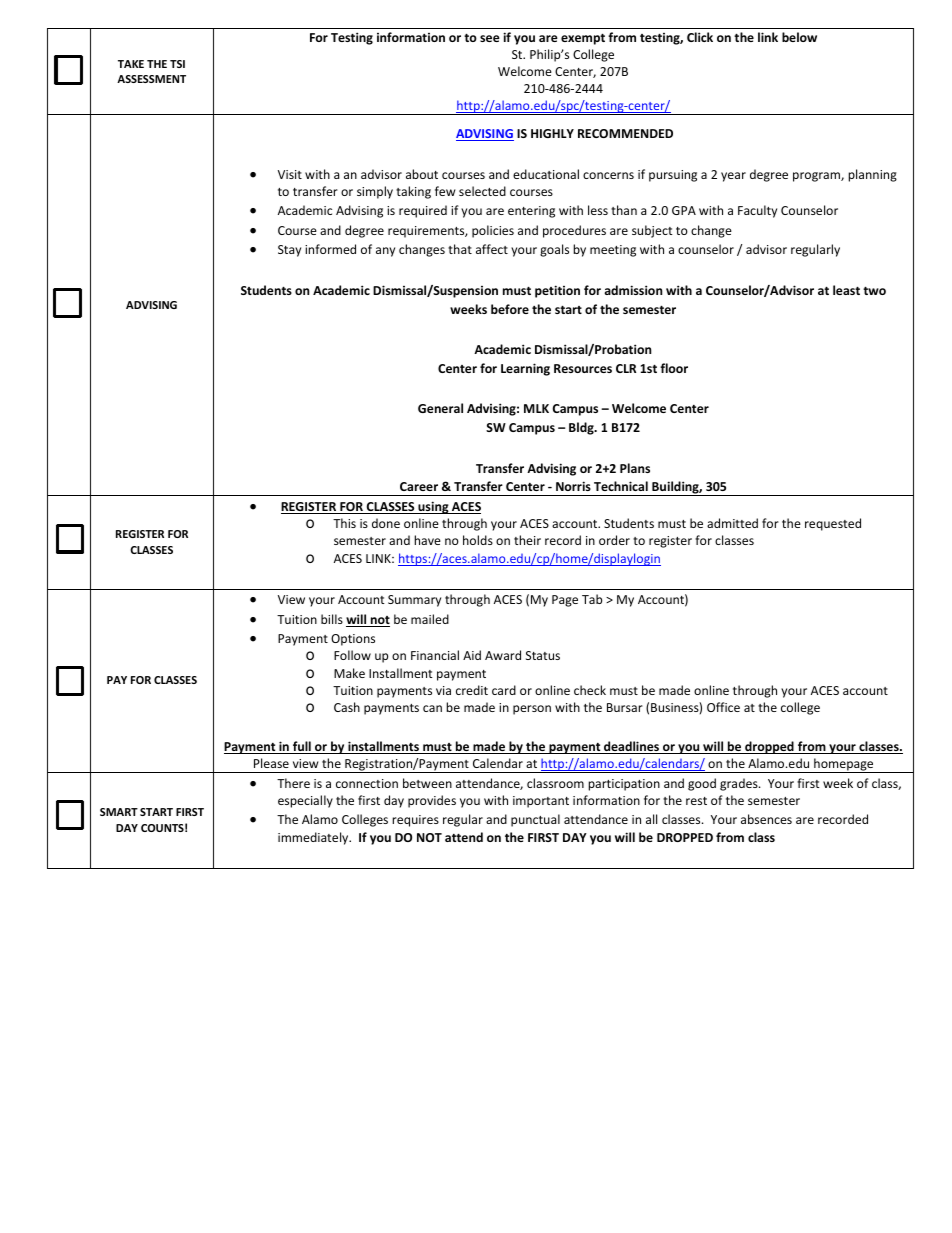 This image has width=952, height=1233. I want to click on Office, so click(723, 707).
